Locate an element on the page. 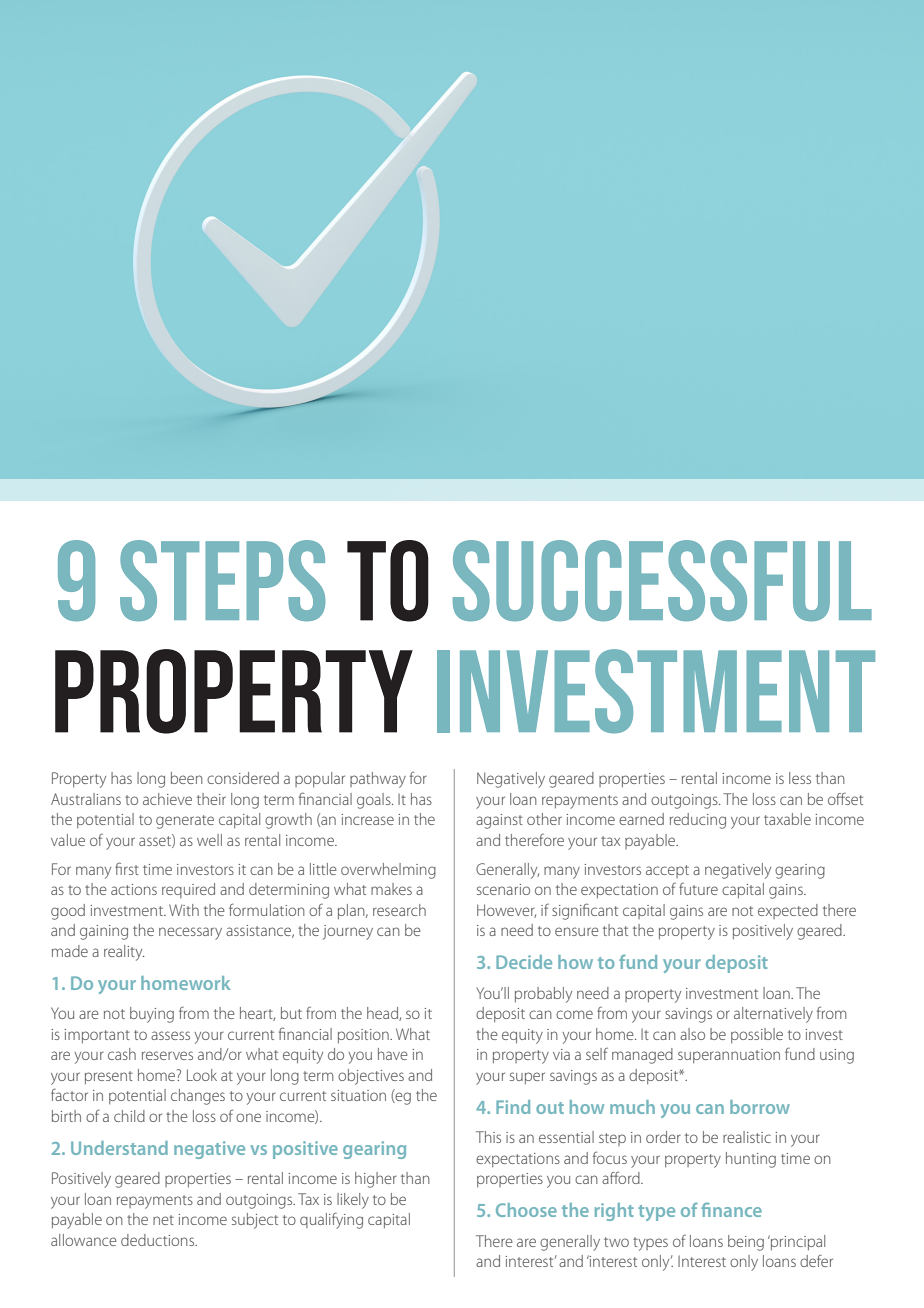 This document has height=1308, width=924. However is located at coordinates (506, 911).
